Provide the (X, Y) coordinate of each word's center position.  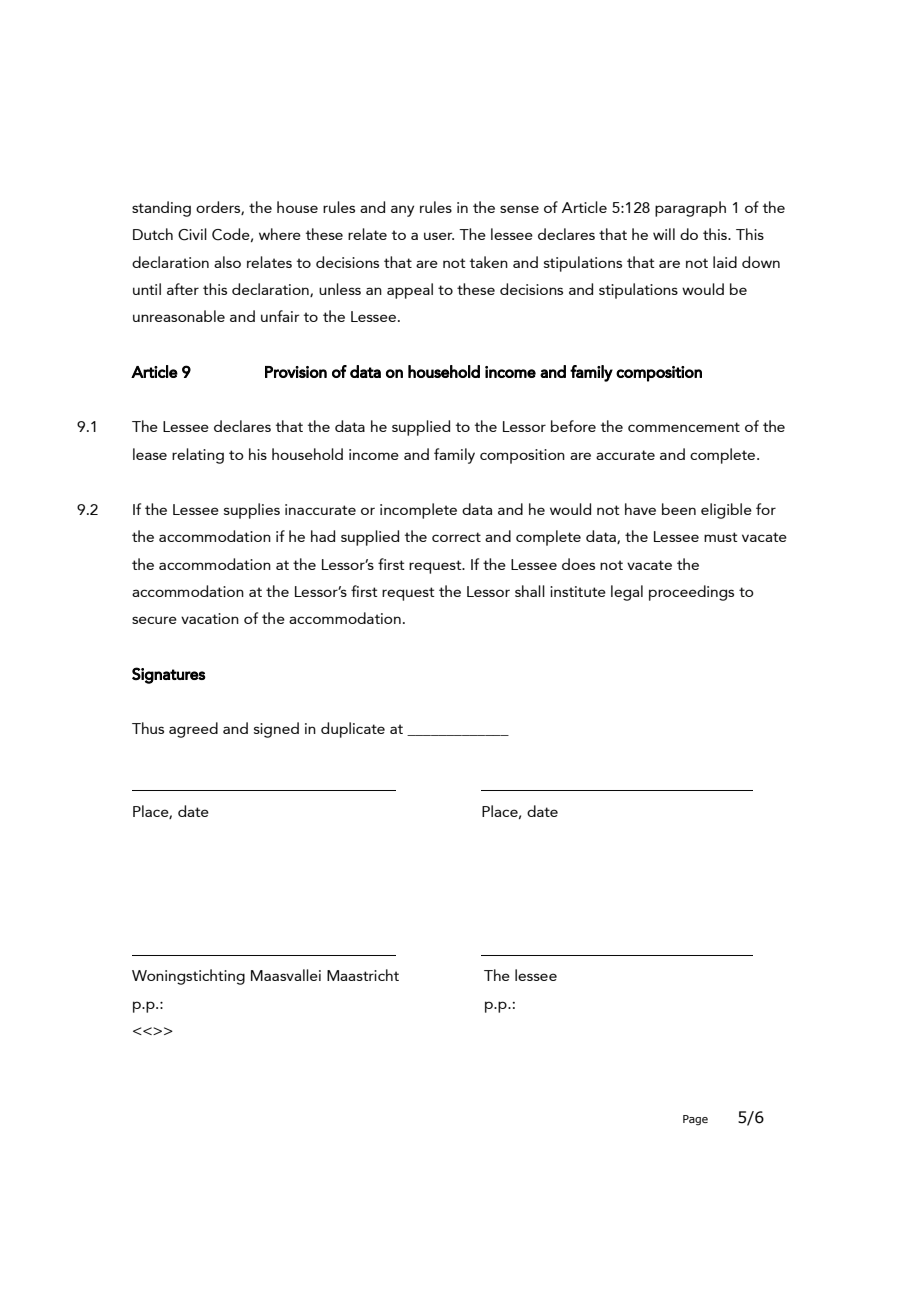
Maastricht (363, 975)
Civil (192, 234)
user (439, 236)
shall (530, 591)
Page (695, 1120)
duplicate (353, 730)
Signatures (169, 675)
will (664, 234)
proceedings (691, 593)
